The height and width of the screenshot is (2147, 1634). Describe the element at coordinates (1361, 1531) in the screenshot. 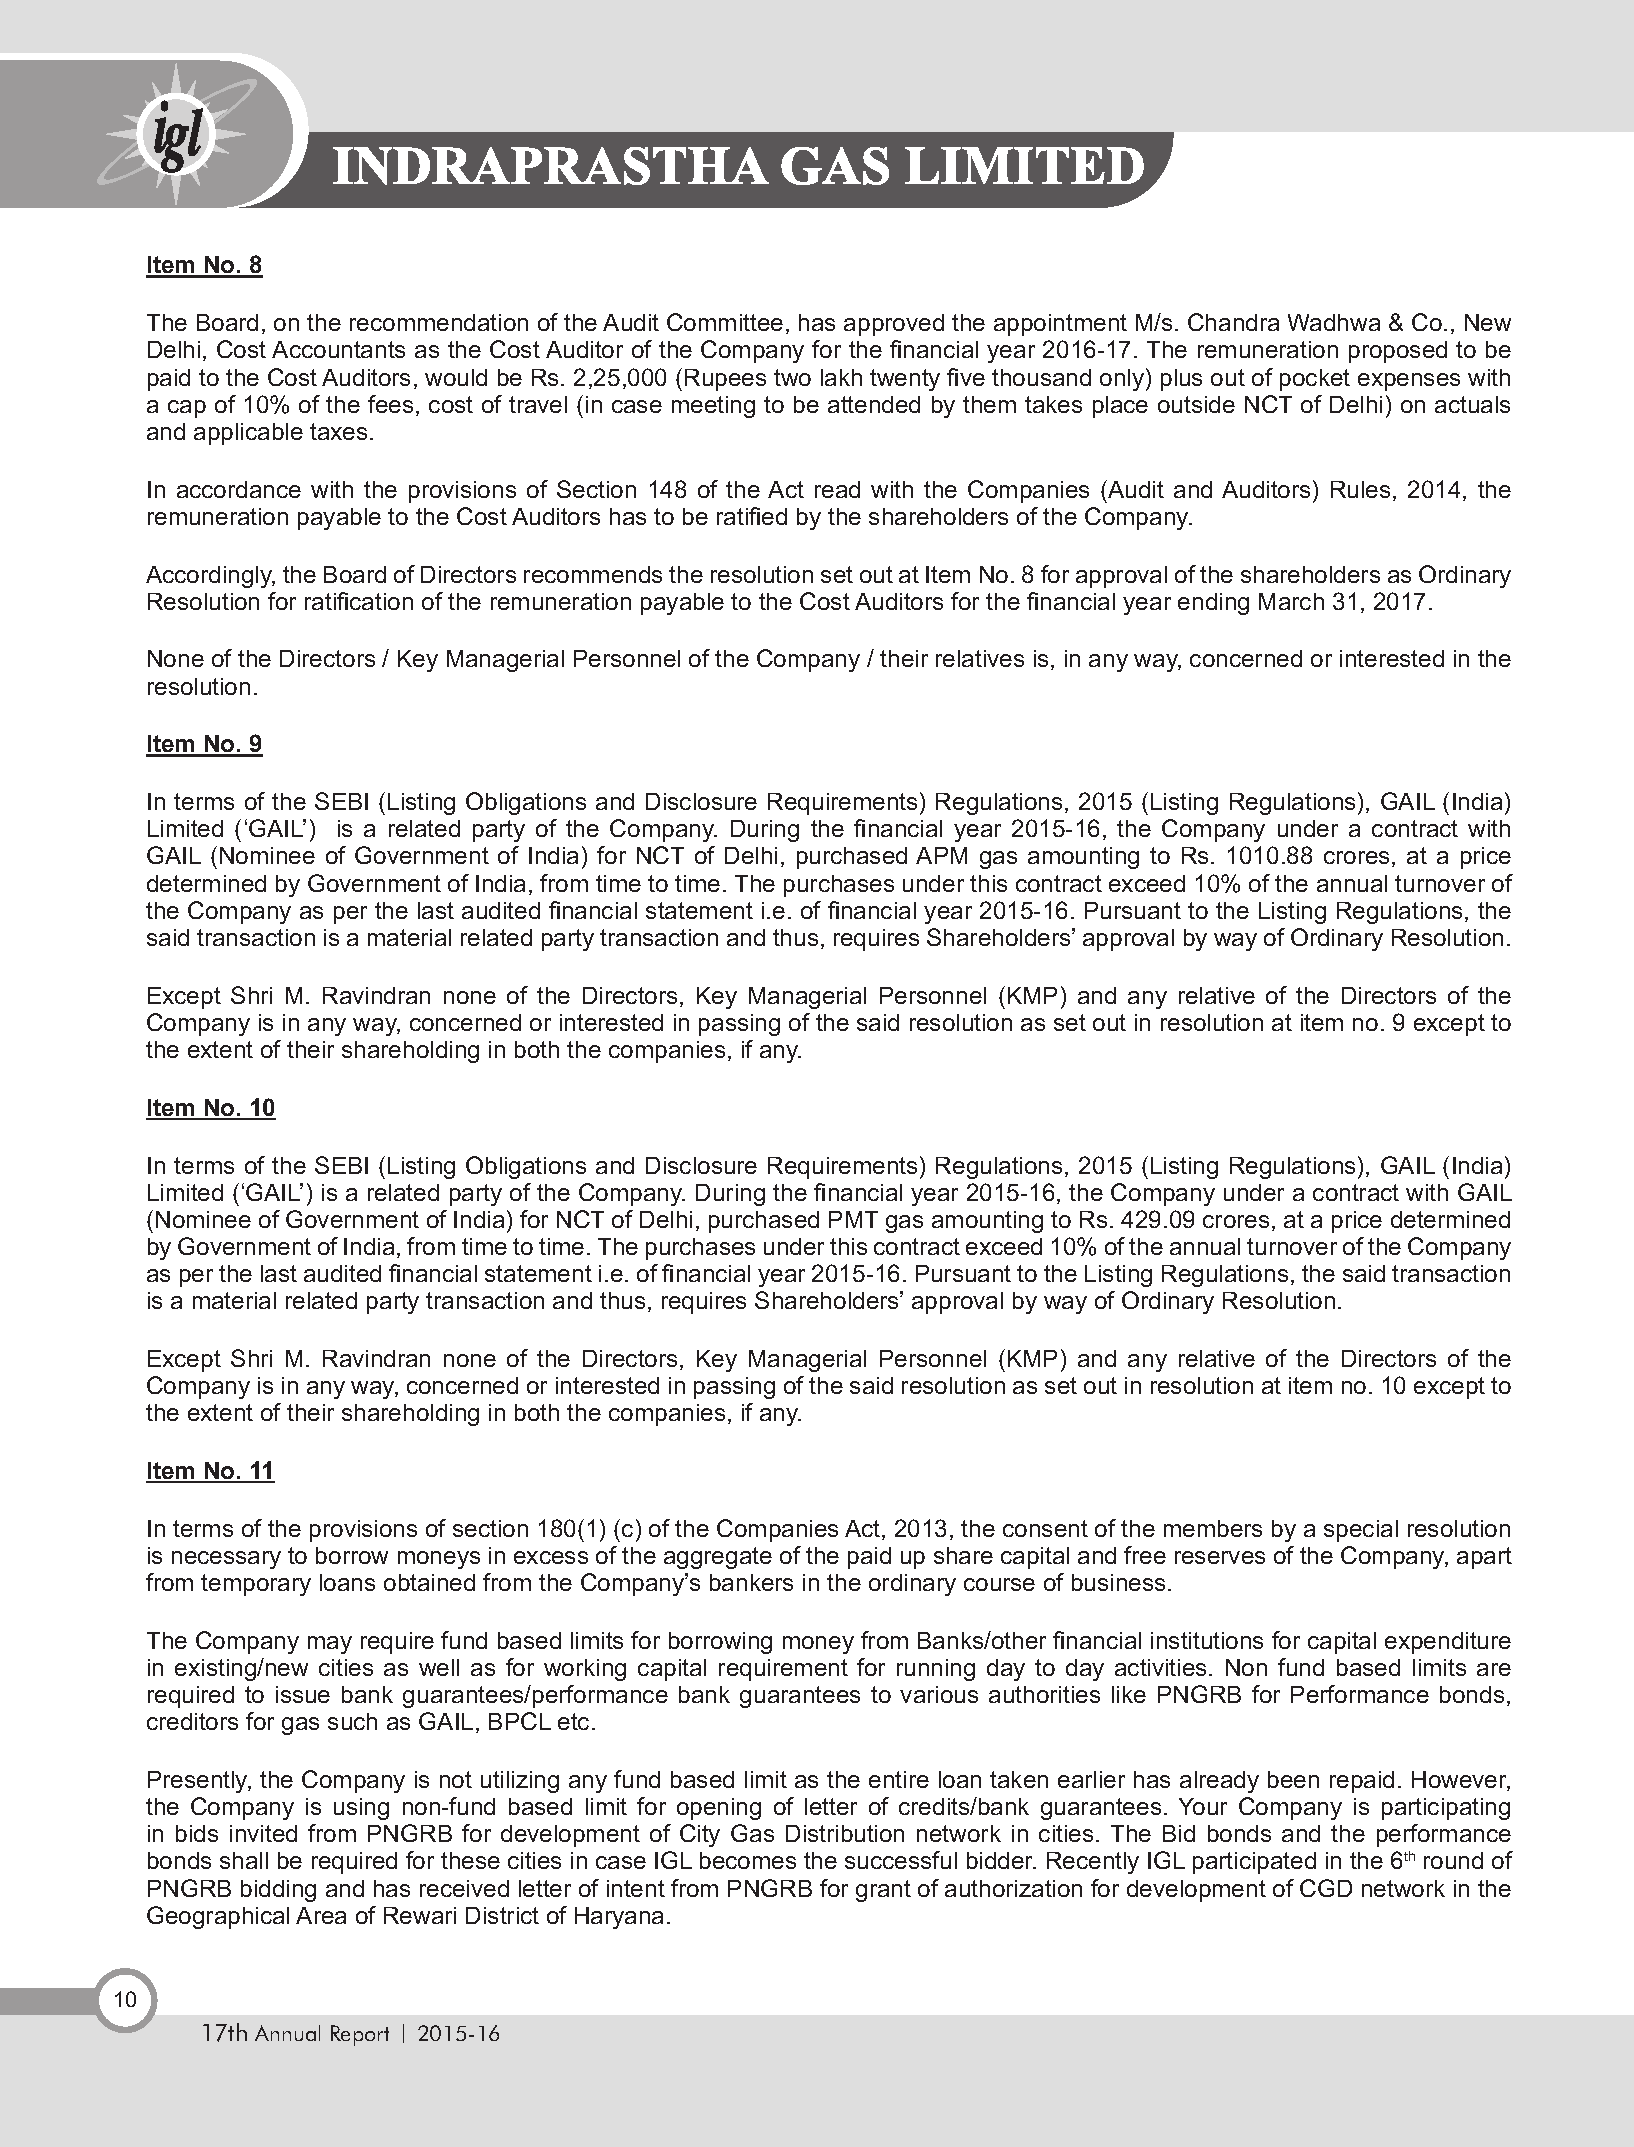

I see `special` at that location.
